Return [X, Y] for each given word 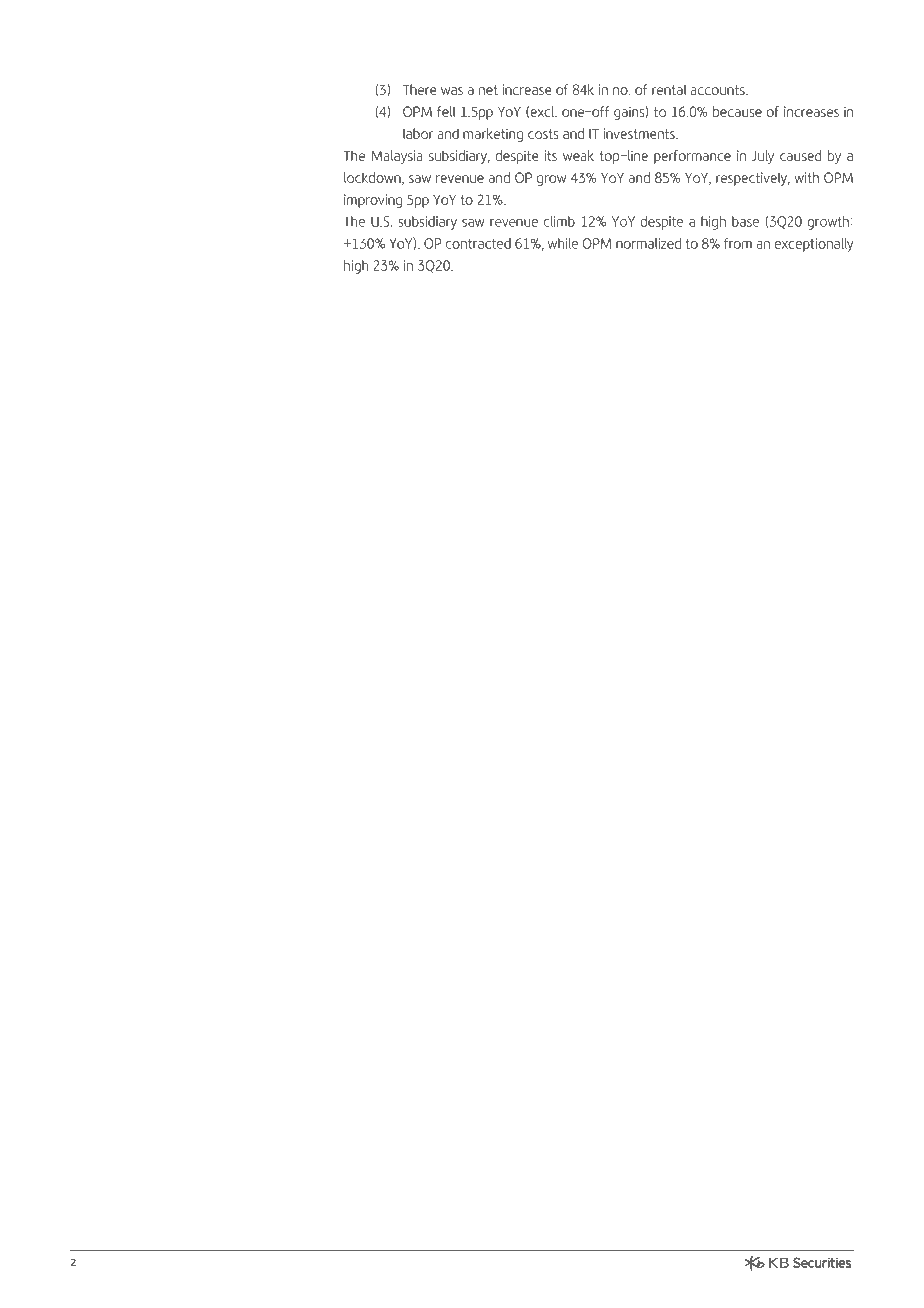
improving [373, 201]
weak [578, 155]
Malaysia [397, 157]
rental [669, 89]
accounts [718, 90]
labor [418, 133]
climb [559, 221]
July [763, 157]
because [737, 111]
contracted [478, 243]
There [420, 89]
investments [640, 133]
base [745, 221]
